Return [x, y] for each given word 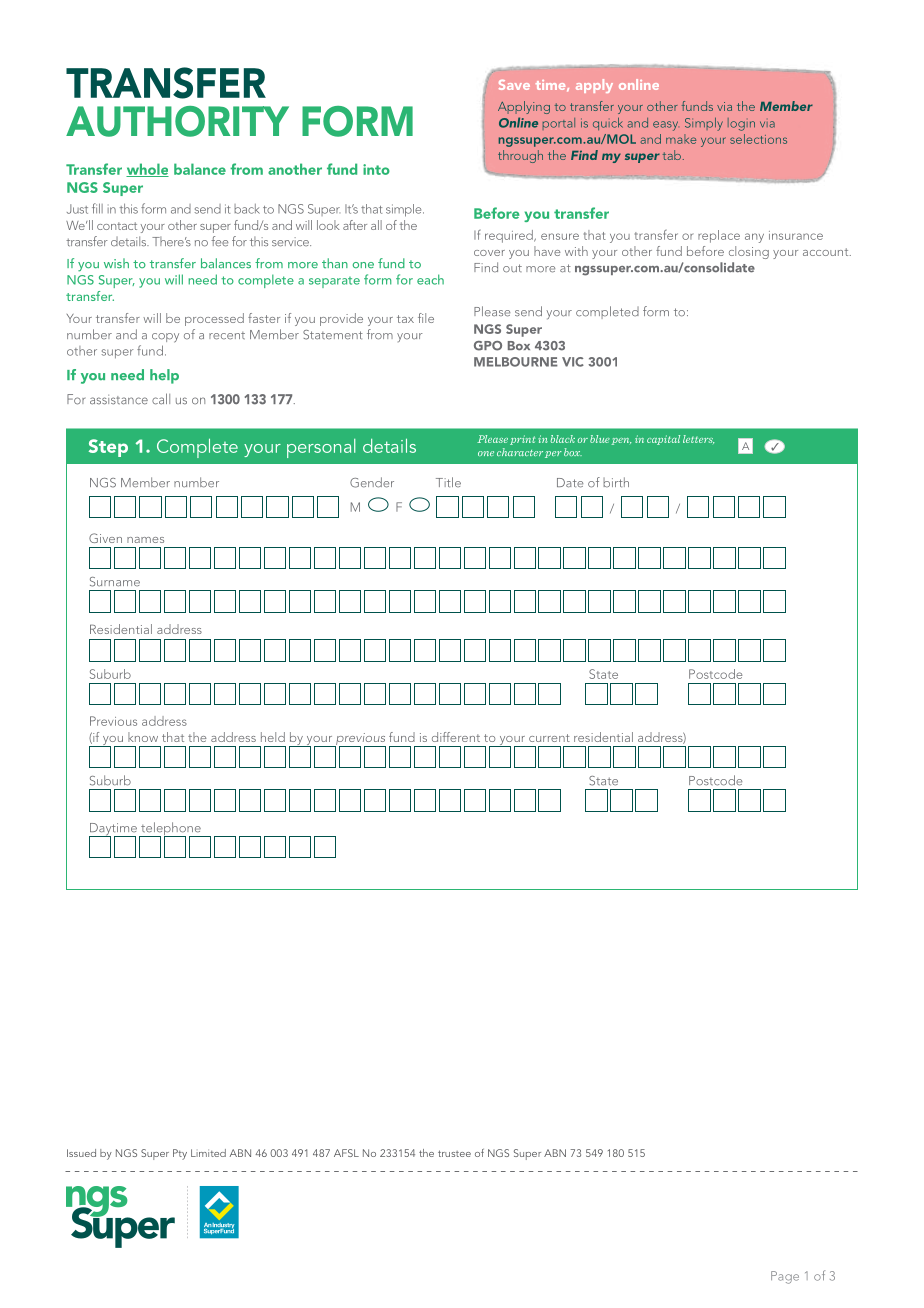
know [143, 737]
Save [514, 85]
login [741, 124]
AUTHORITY [177, 121]
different [456, 737]
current [549, 738]
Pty [180, 1154]
